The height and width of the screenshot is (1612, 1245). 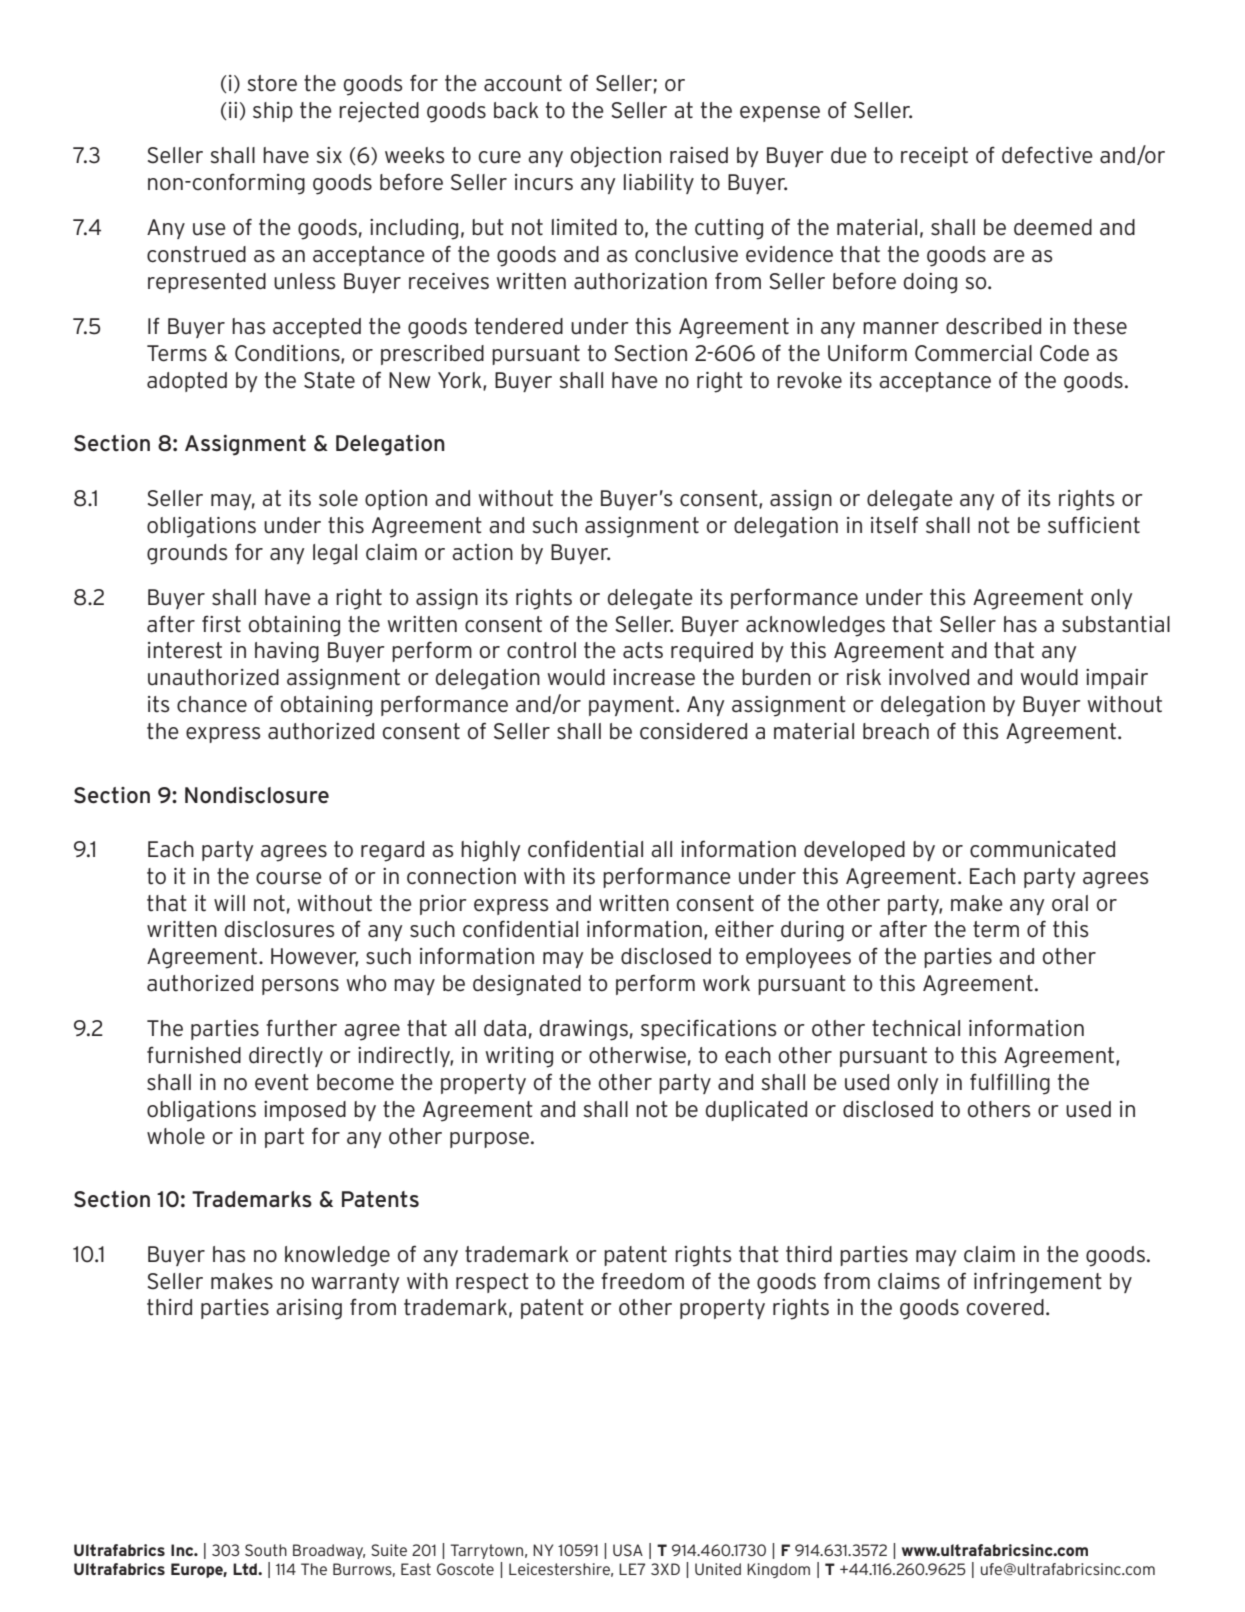 I want to click on increase, so click(x=654, y=677).
